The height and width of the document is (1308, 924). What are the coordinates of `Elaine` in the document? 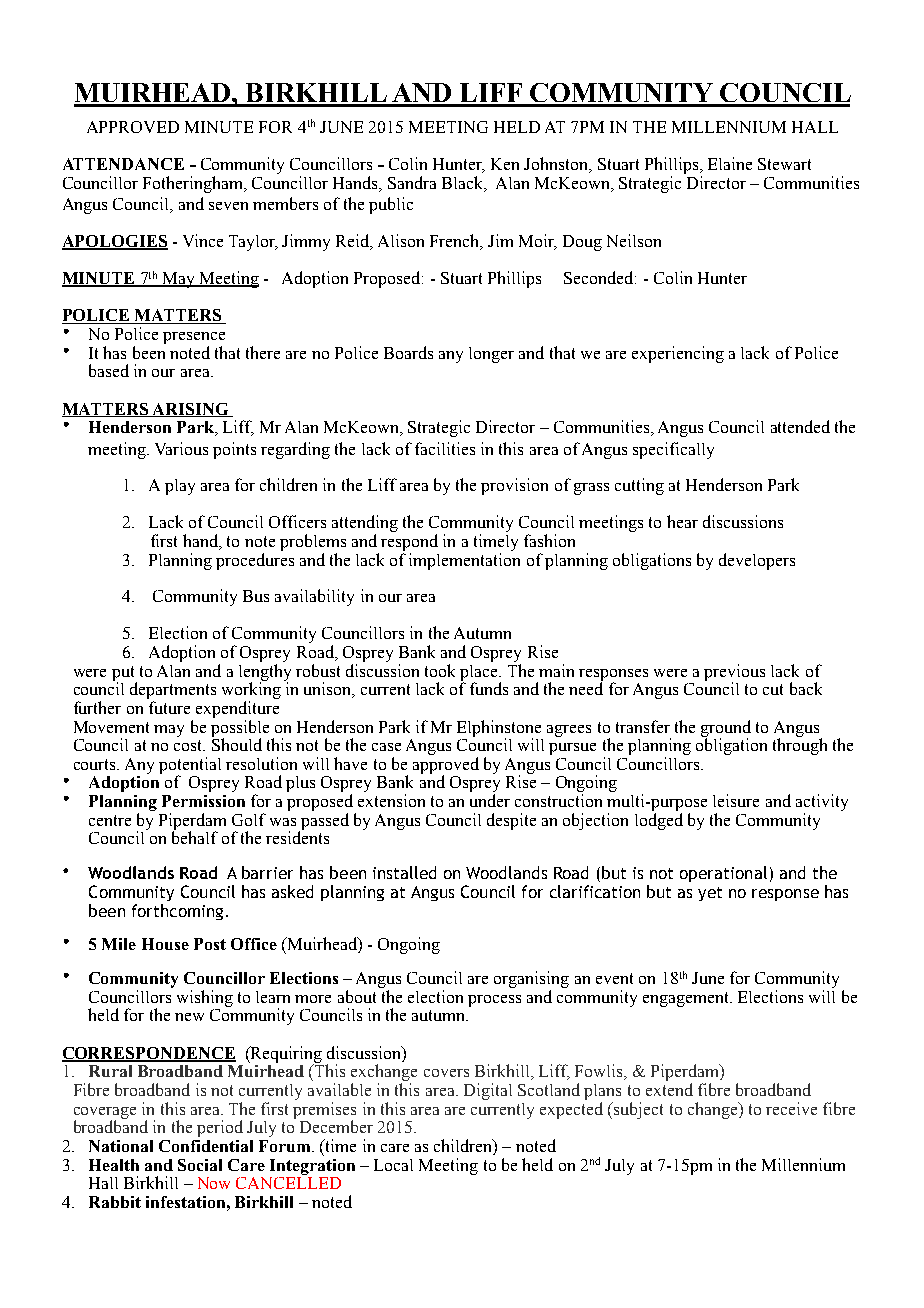 It's located at (730, 163).
